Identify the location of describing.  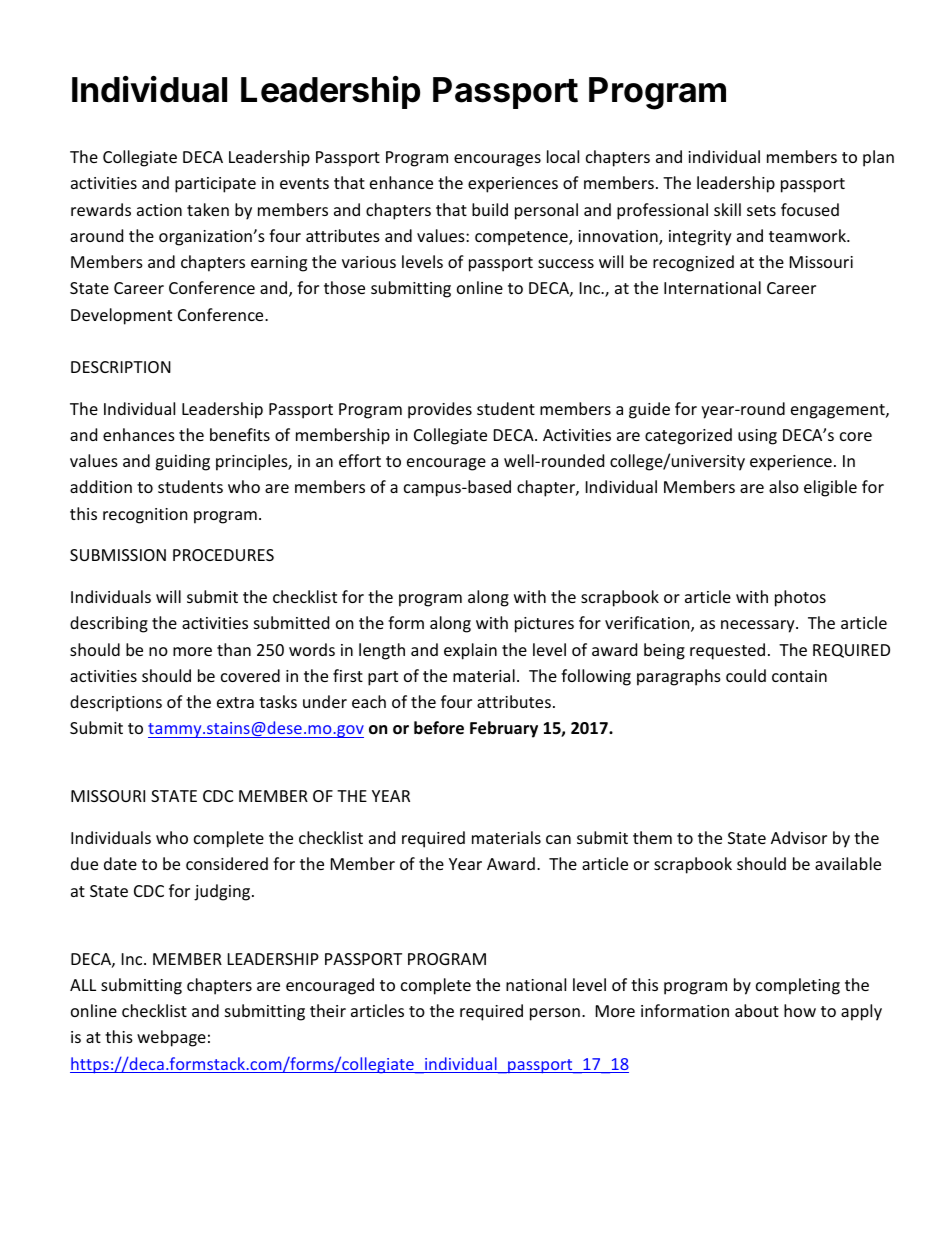
(109, 624).
